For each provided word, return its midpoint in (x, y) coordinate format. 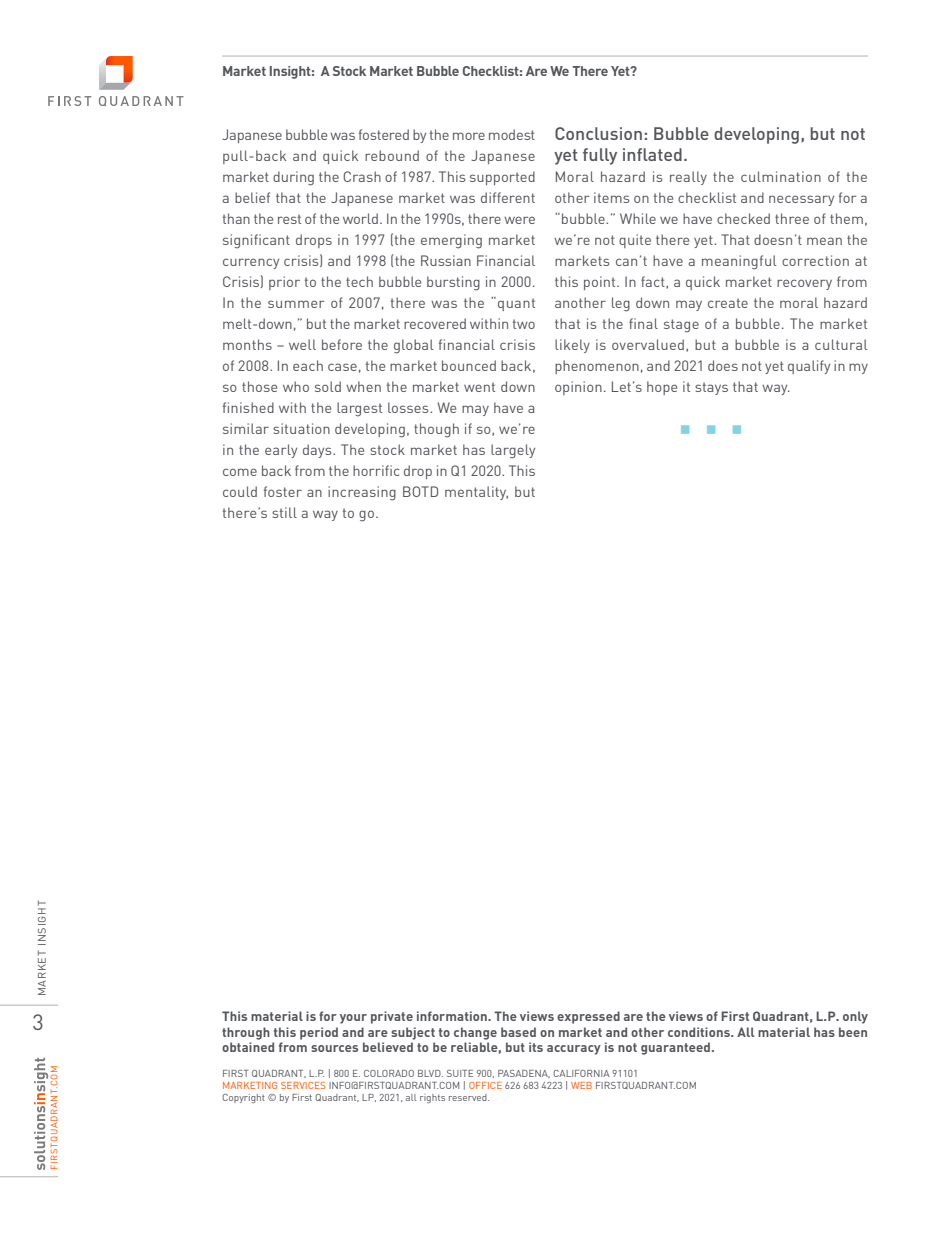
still (284, 512)
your (353, 1019)
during (293, 178)
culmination (781, 176)
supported (502, 178)
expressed (588, 1017)
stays (711, 388)
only (855, 1017)
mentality (476, 493)
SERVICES (303, 1085)
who (296, 386)
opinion (578, 388)
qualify (809, 367)
